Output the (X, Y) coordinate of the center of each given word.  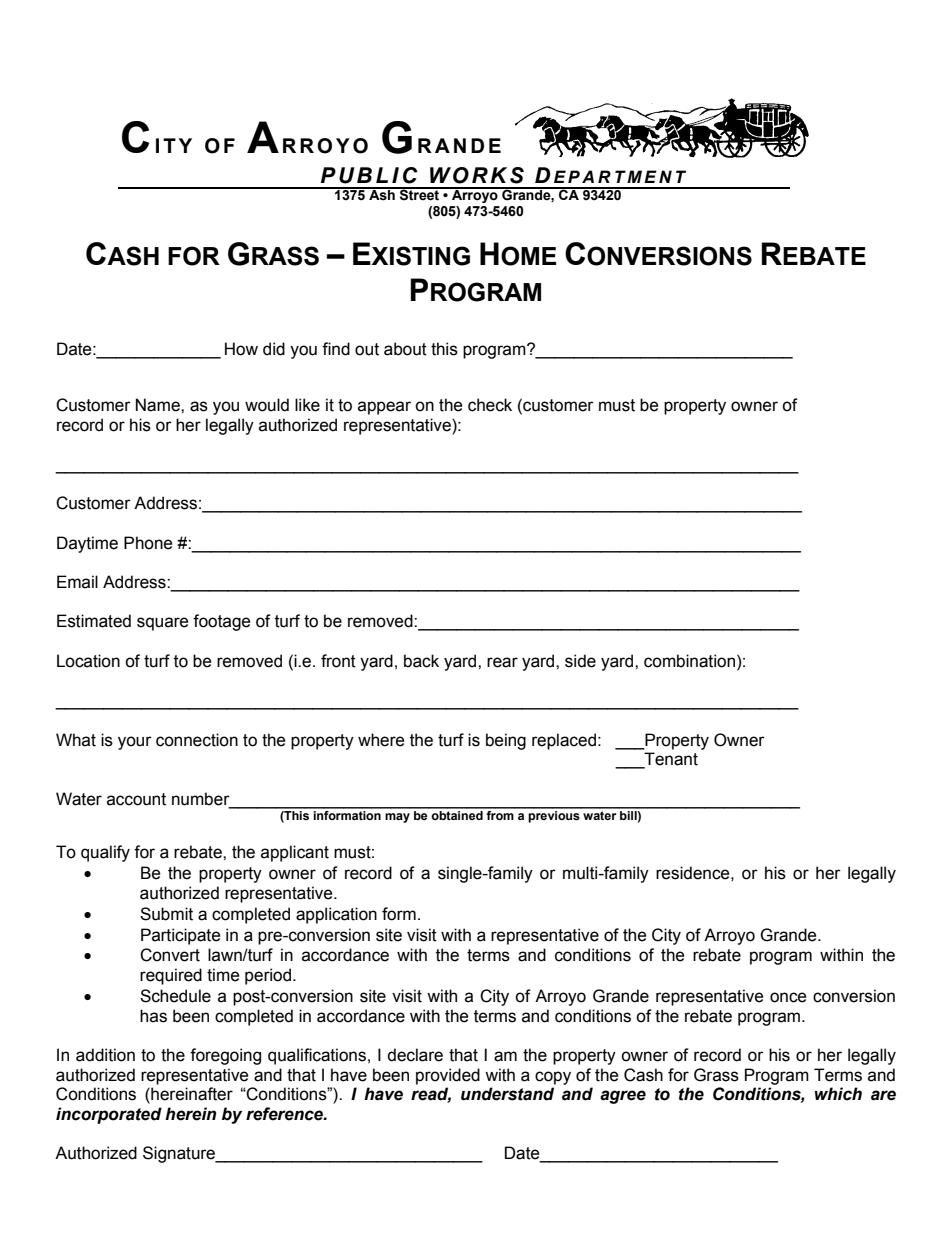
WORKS (477, 175)
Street (420, 194)
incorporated (109, 1115)
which (838, 1094)
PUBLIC (369, 175)
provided (448, 1076)
